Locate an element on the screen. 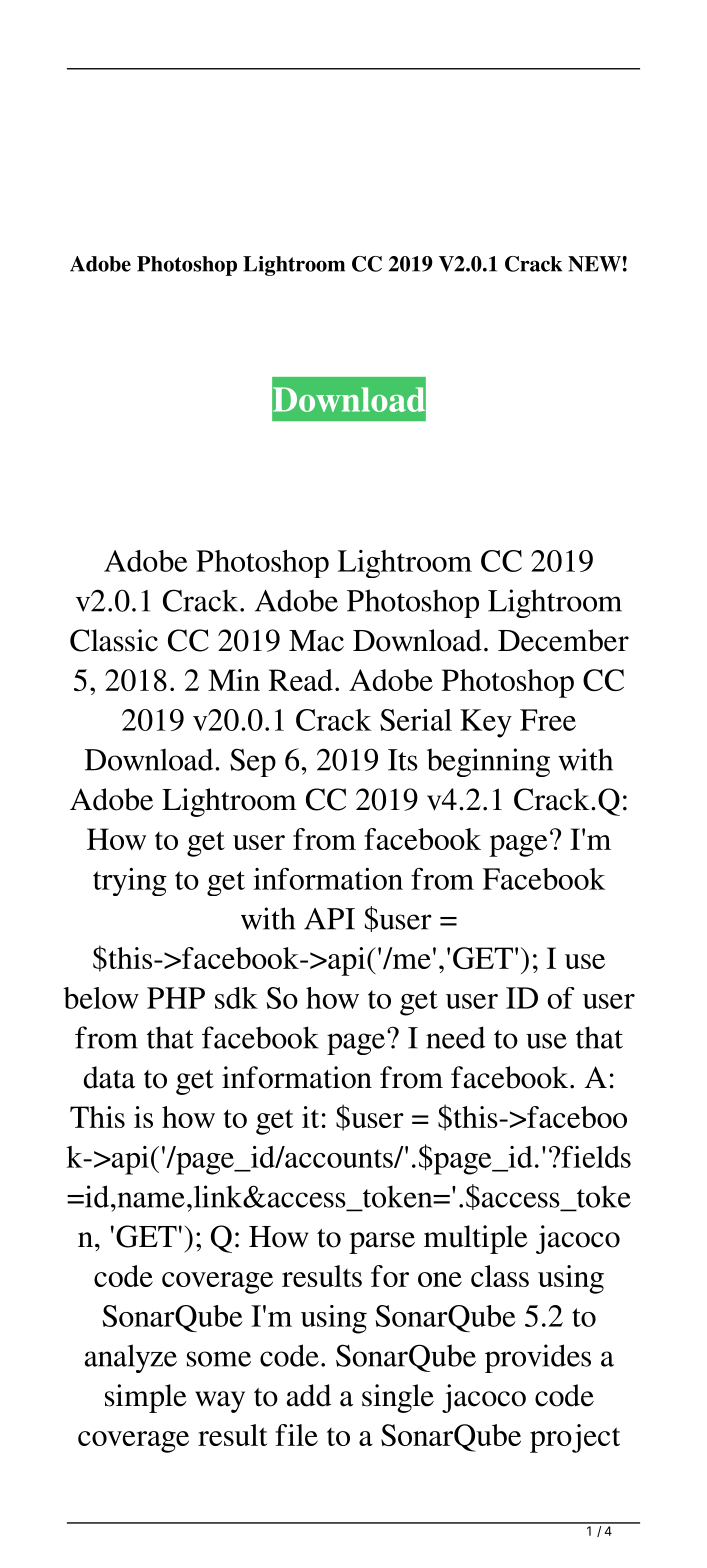 This screenshot has width=707, height=1568. Free is located at coordinates (548, 720).
